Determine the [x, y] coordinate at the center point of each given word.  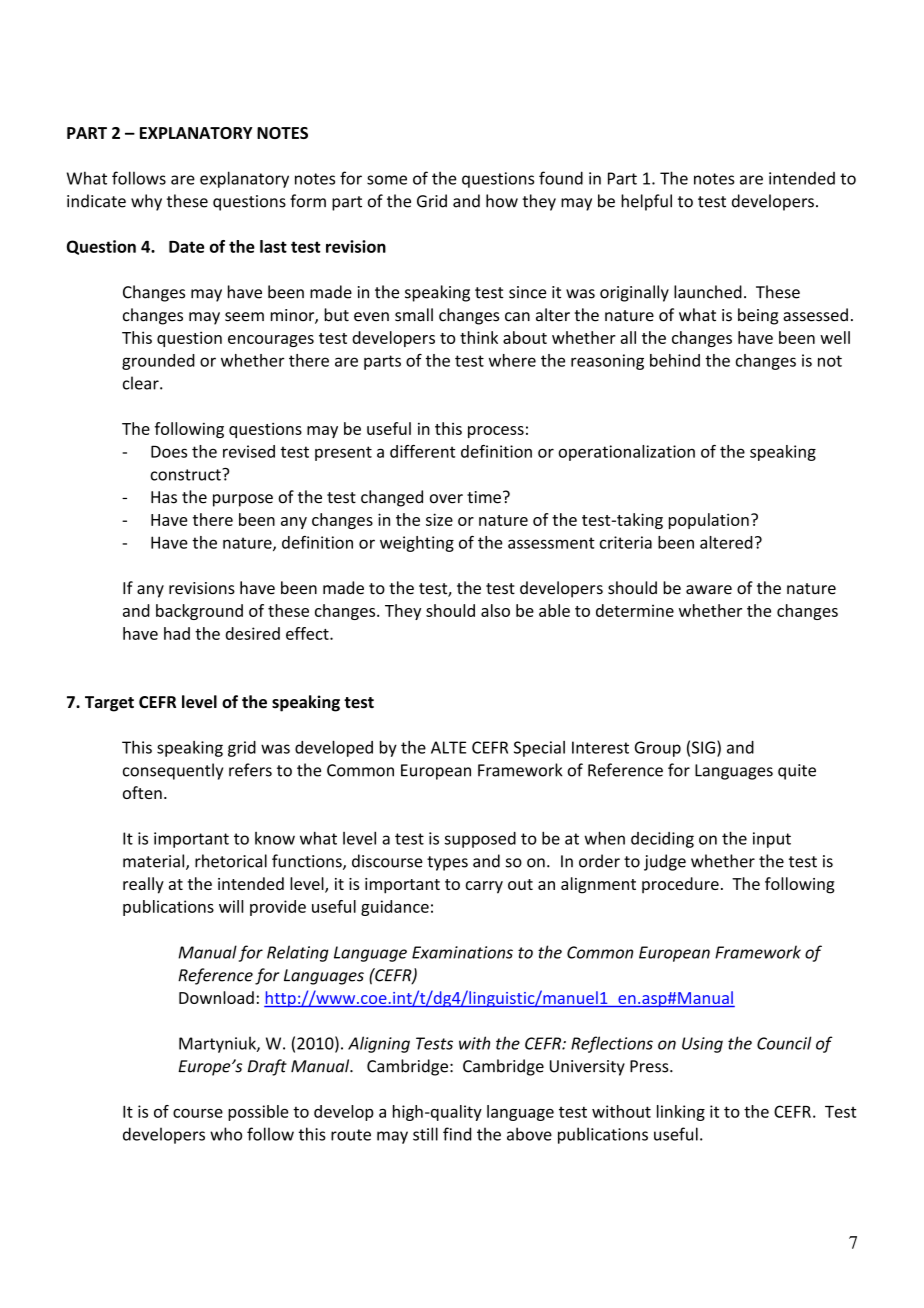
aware [709, 590]
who [226, 1134]
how [502, 201]
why [146, 202]
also [495, 610]
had [177, 633]
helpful [646, 202]
